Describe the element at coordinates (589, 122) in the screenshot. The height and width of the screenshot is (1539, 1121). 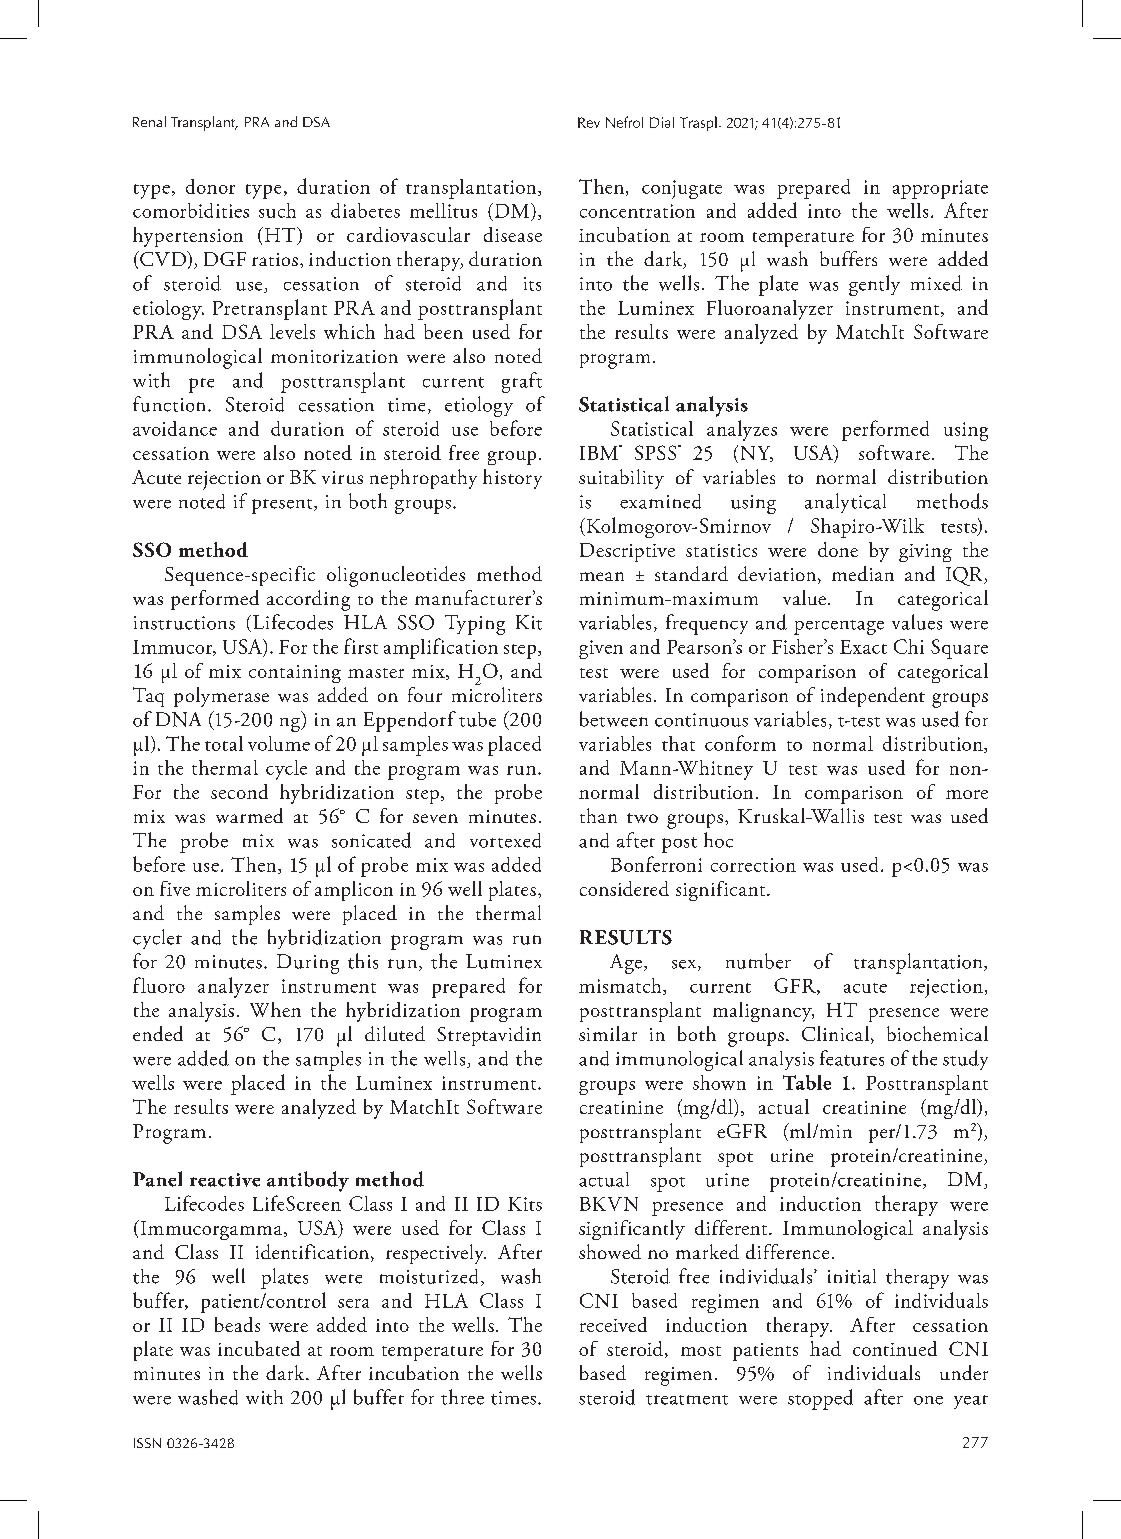
I see `Rev` at that location.
